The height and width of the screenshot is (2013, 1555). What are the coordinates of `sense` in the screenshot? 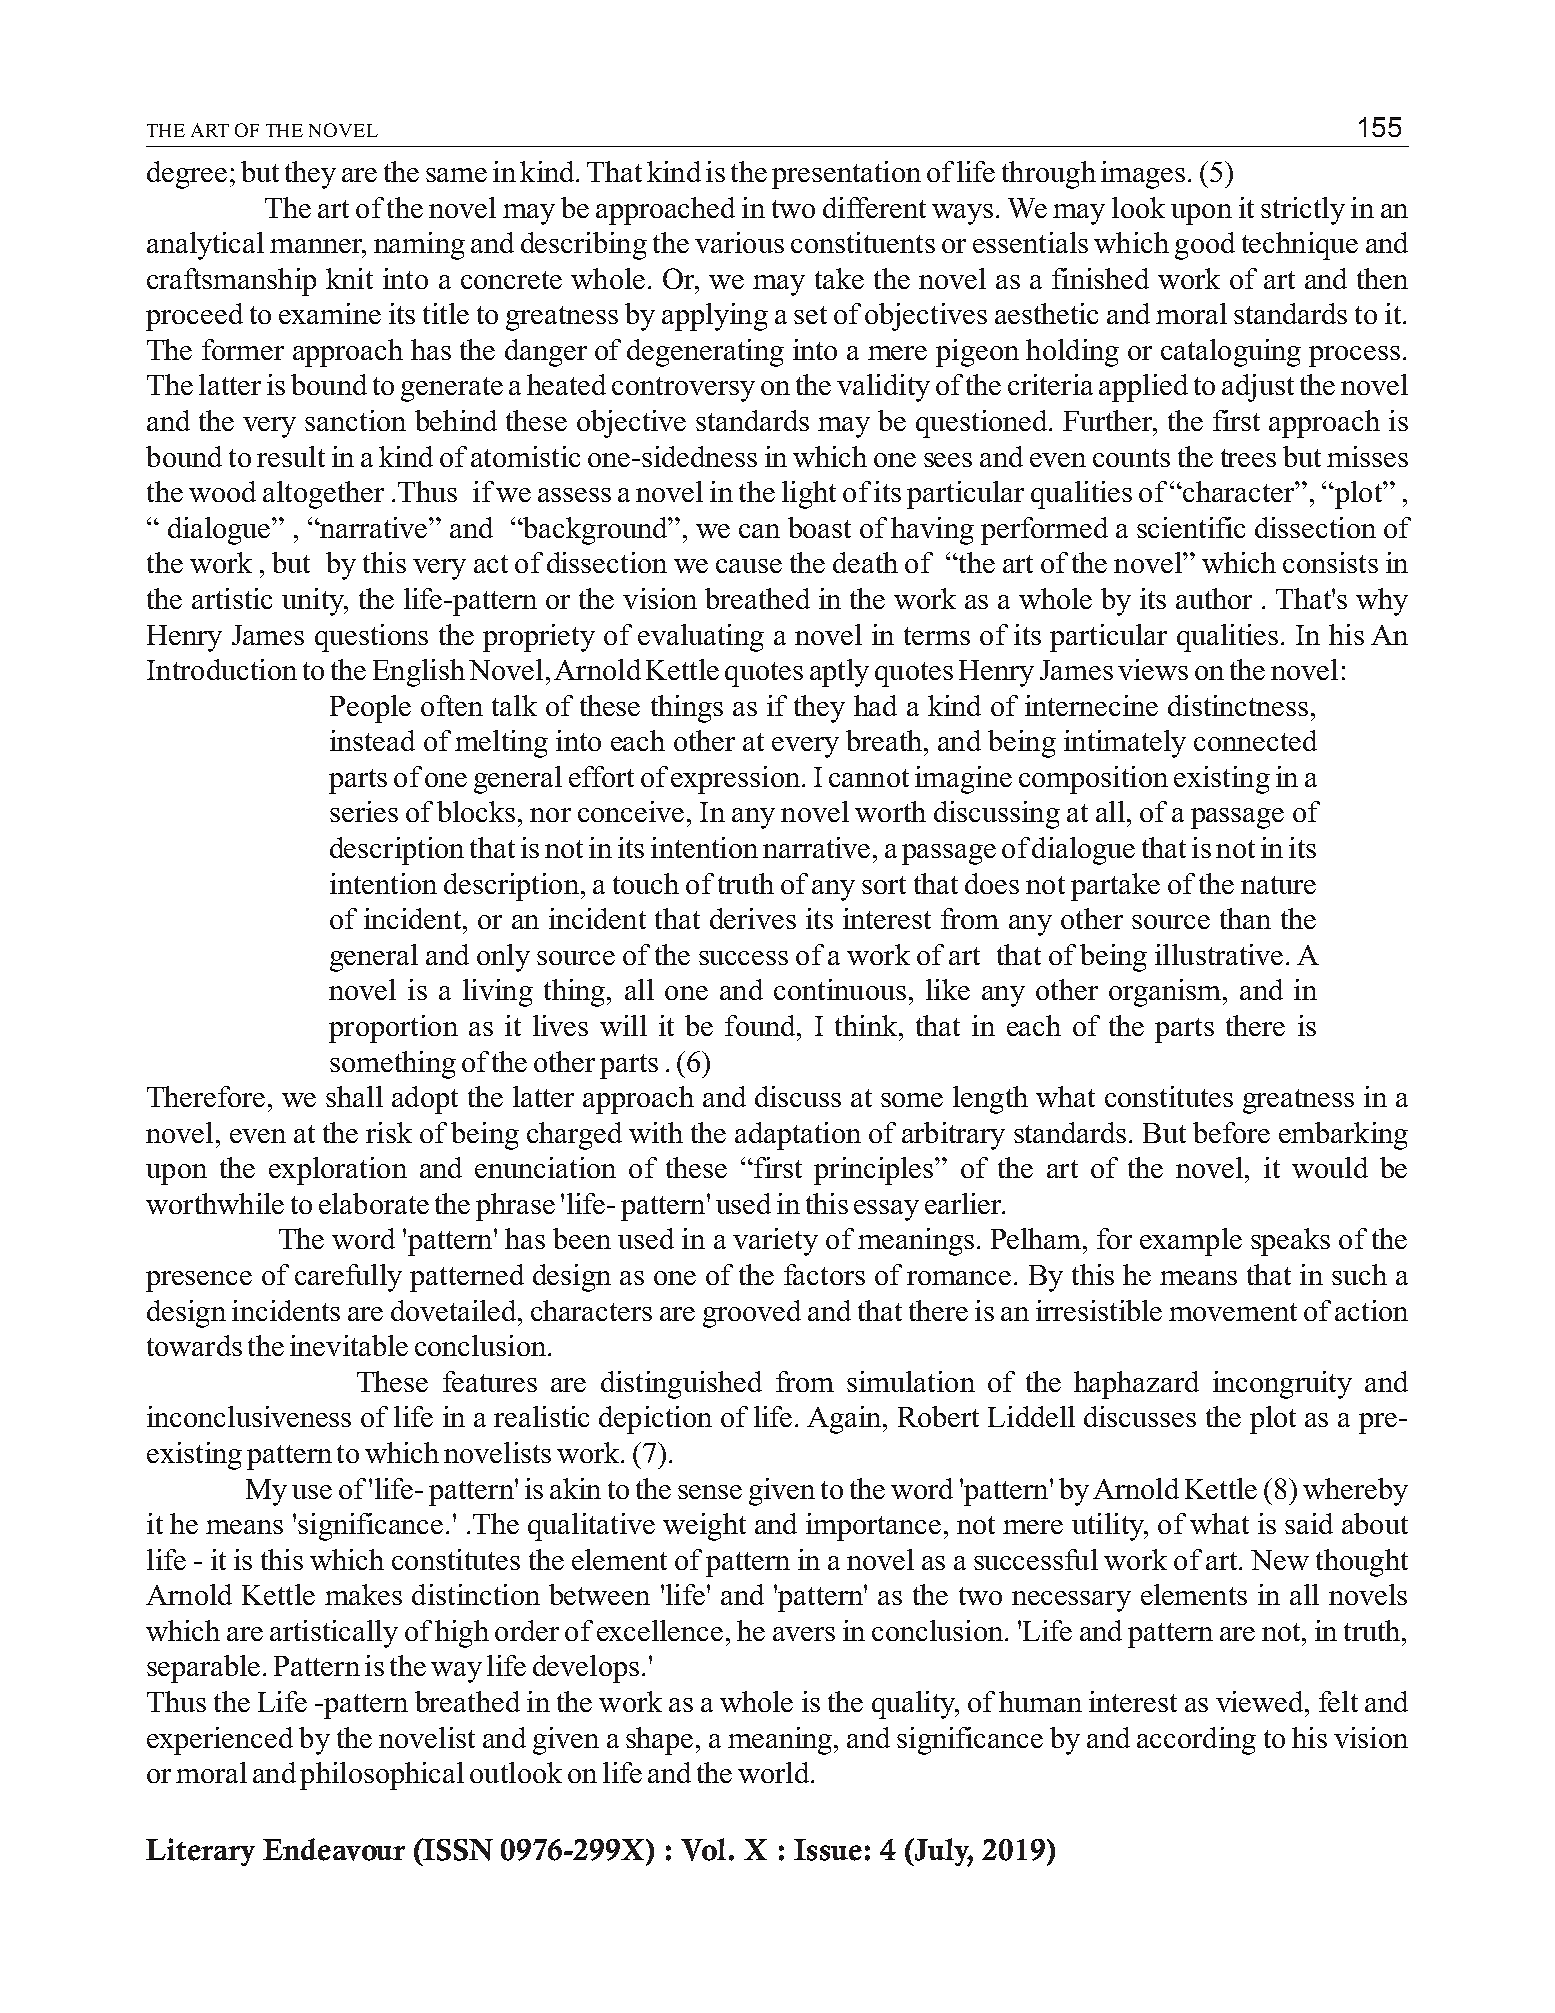 It's located at (710, 1492).
